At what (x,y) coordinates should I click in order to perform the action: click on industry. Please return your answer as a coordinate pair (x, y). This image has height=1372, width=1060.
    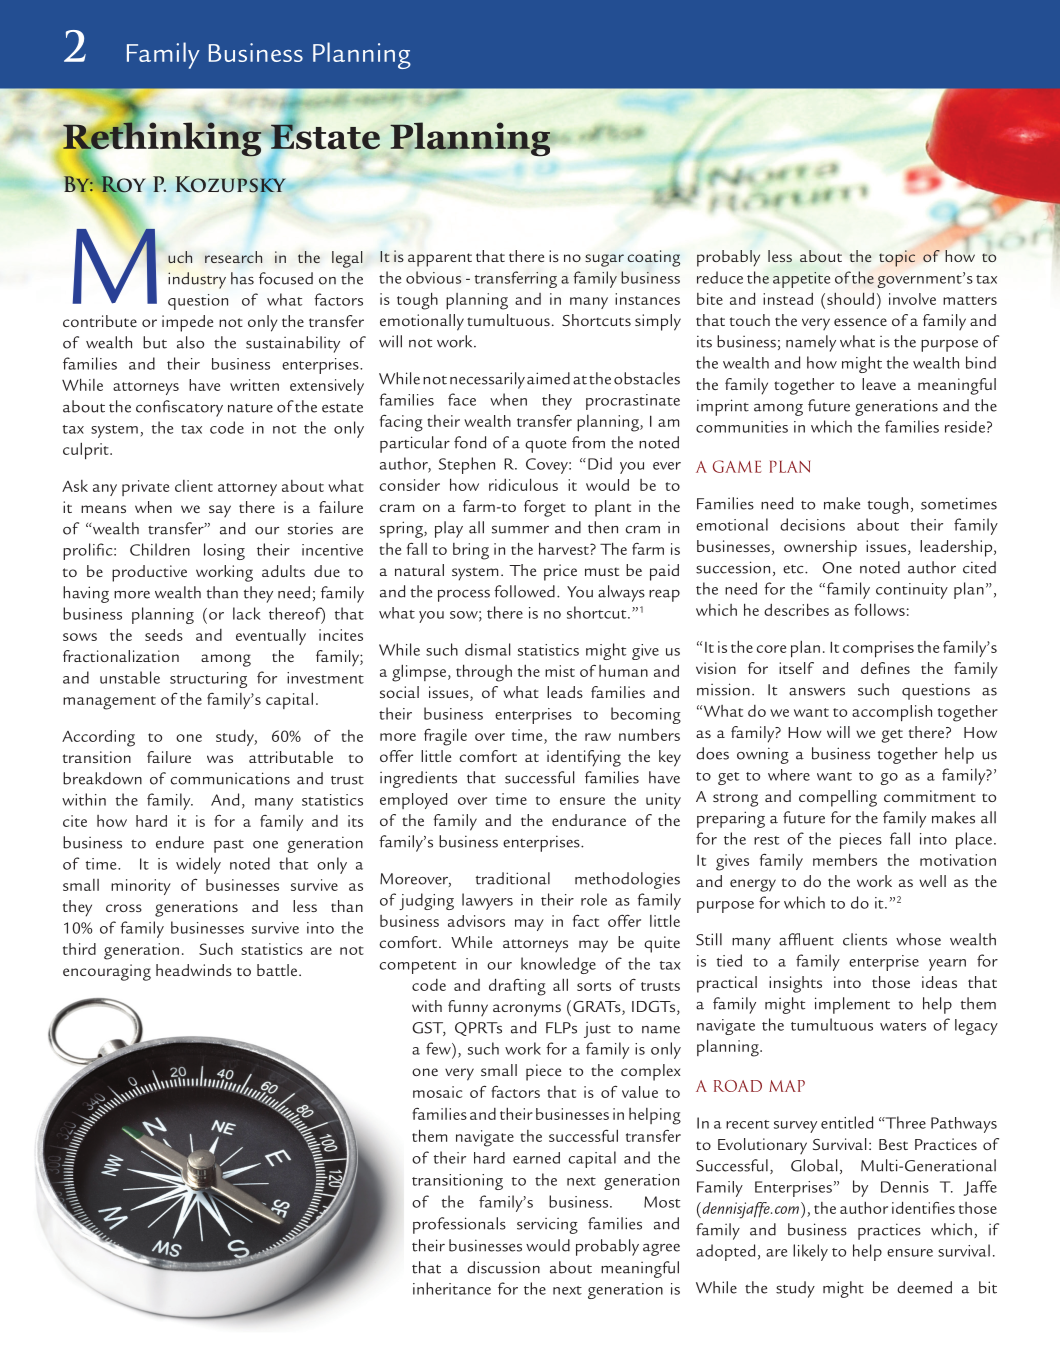
    Looking at the image, I should click on (197, 280).
